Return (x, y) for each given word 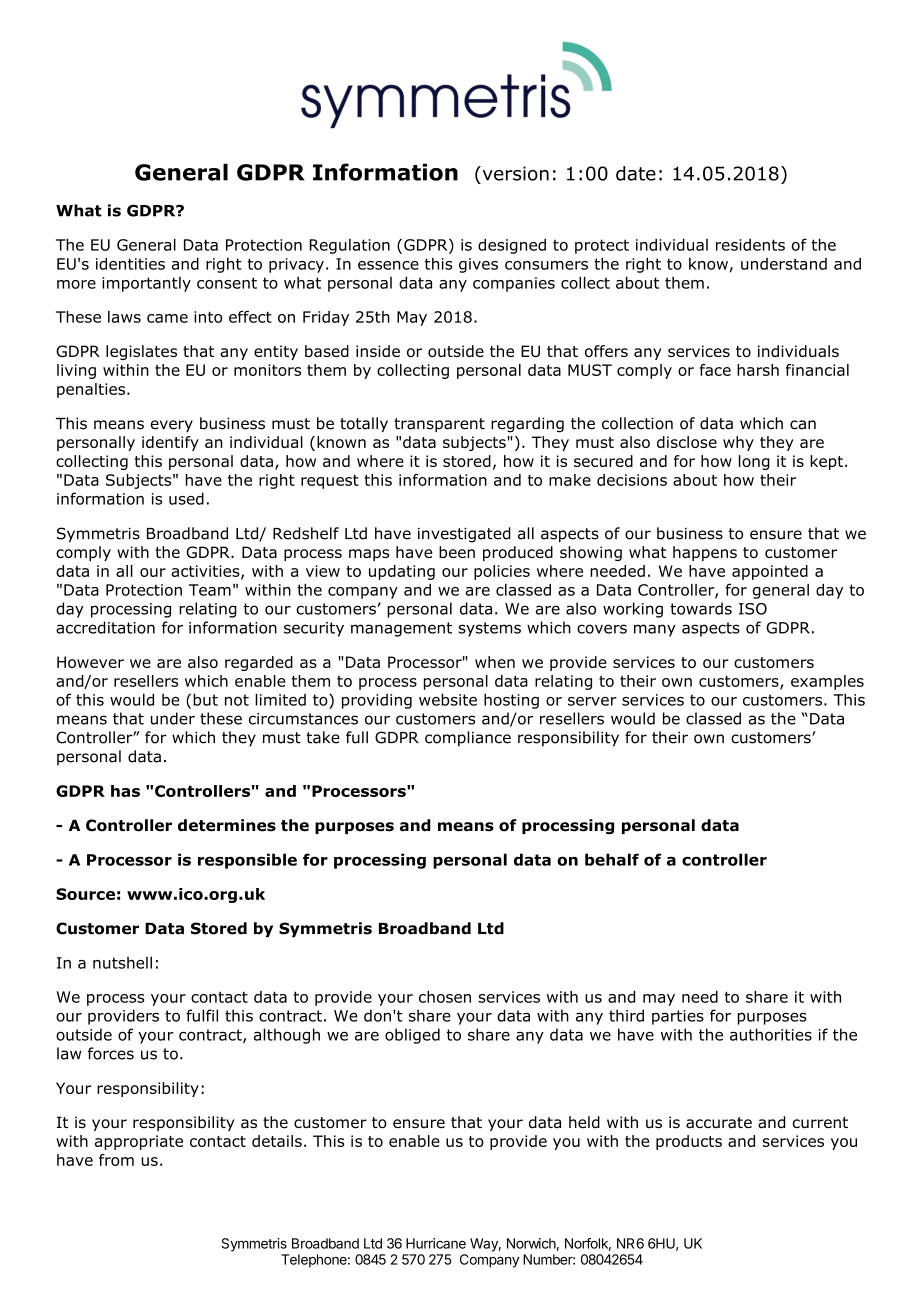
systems (489, 629)
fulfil (202, 1015)
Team (210, 590)
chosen (445, 997)
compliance (468, 739)
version (514, 173)
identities (130, 264)
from (116, 1160)
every (172, 426)
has (125, 791)
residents (750, 245)
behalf (612, 859)
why (738, 443)
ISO (753, 609)
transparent (439, 425)
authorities (771, 1034)
